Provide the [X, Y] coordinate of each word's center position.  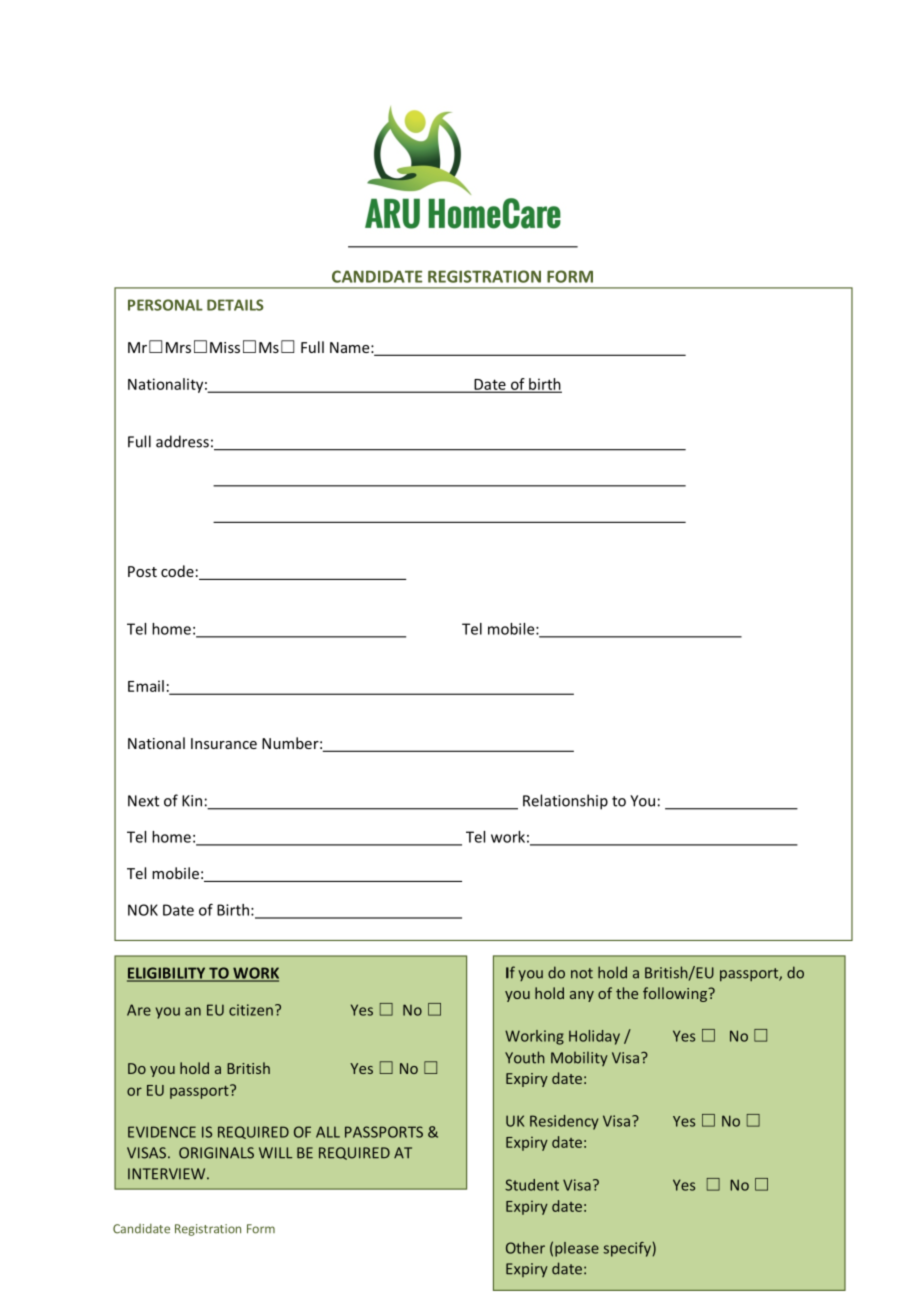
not [582, 973]
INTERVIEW [168, 1174]
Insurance [224, 743]
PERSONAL [165, 305]
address [182, 441]
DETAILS [235, 305]
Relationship [565, 802]
